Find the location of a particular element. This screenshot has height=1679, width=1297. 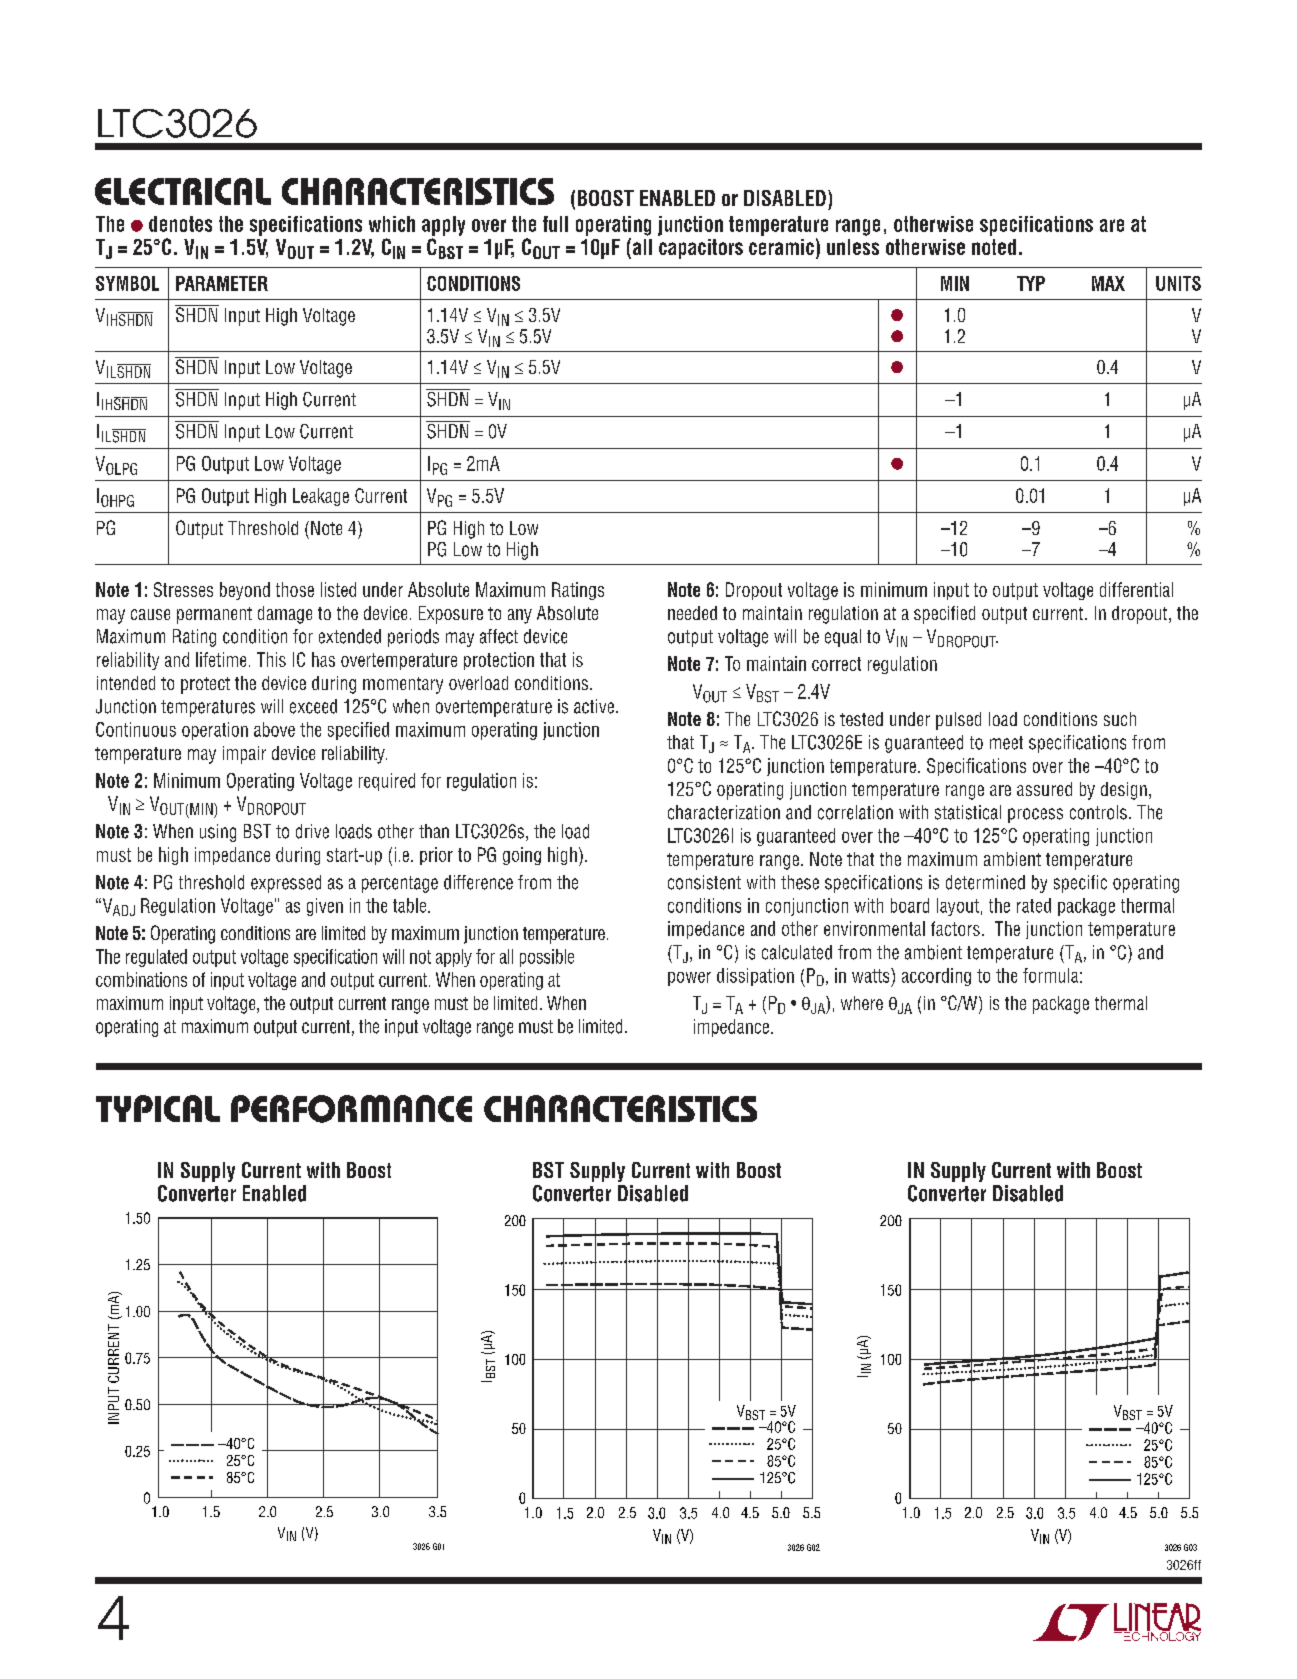

This is located at coordinates (271, 659).
